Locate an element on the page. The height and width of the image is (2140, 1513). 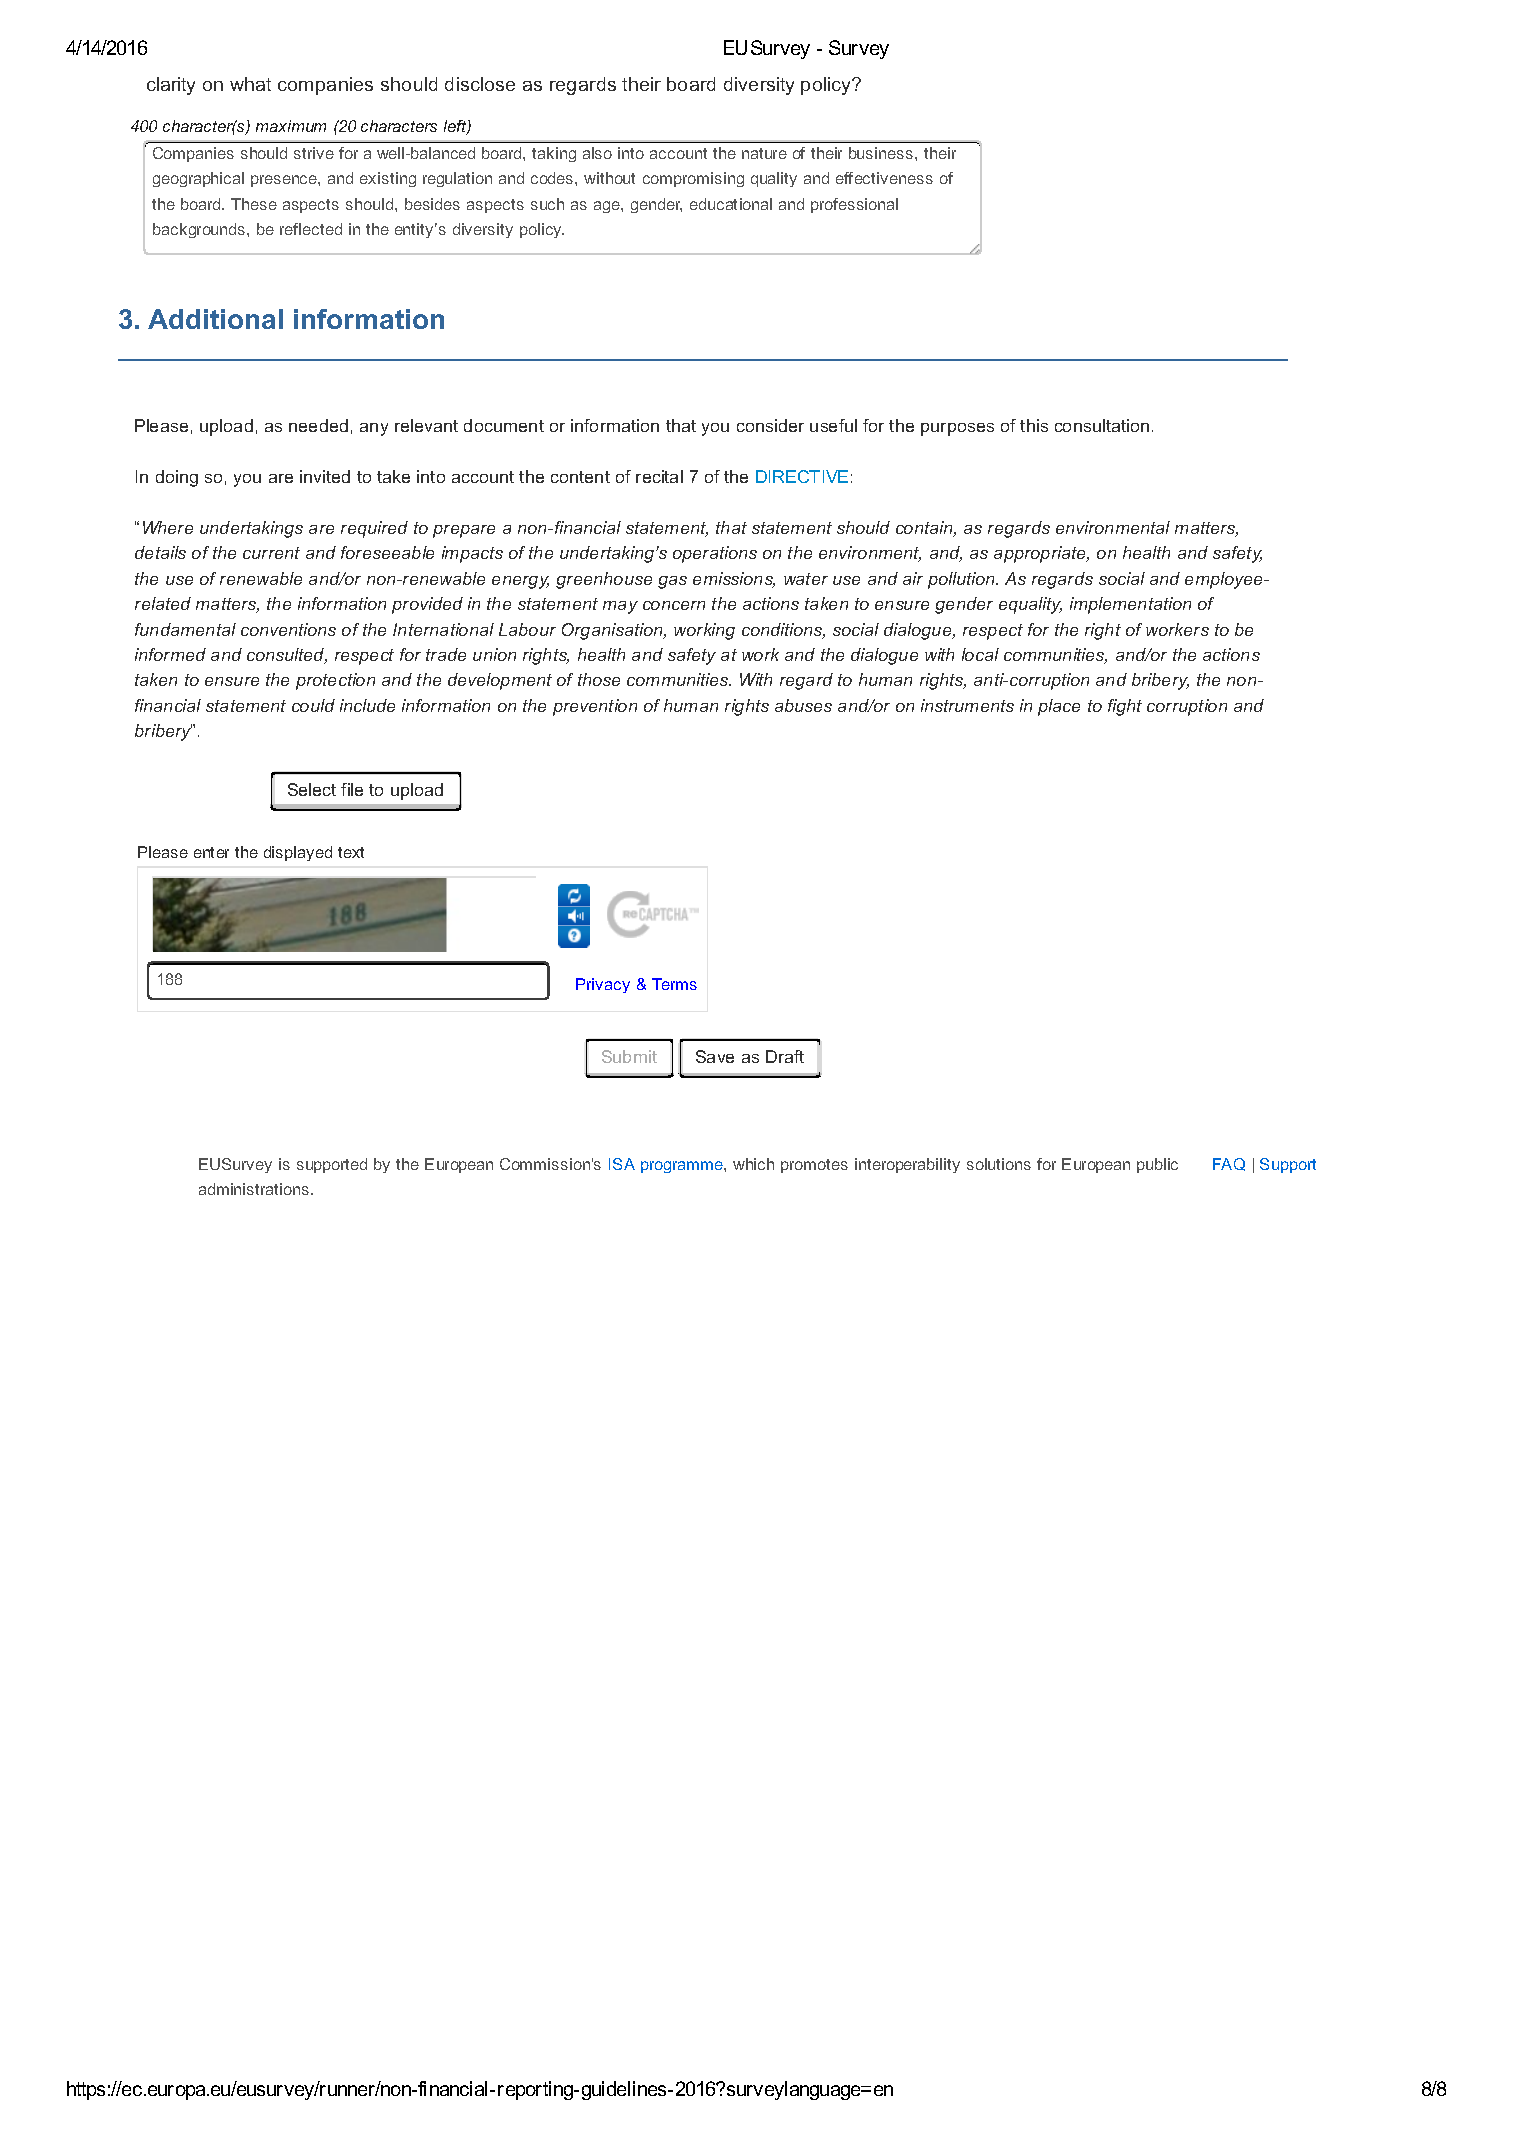
nature is located at coordinates (764, 153).
